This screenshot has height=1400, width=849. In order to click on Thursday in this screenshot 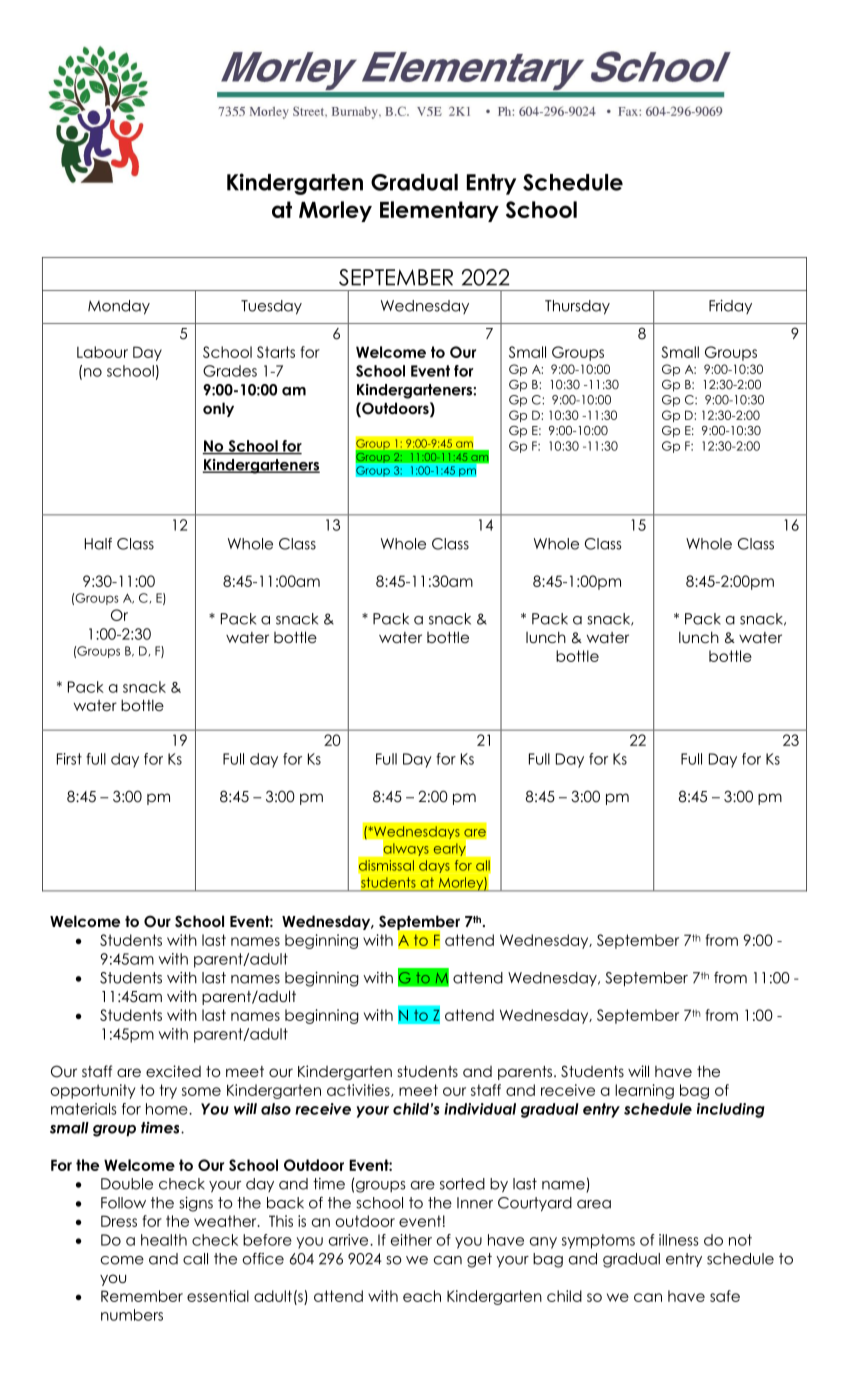, I will do `click(577, 307)`.
